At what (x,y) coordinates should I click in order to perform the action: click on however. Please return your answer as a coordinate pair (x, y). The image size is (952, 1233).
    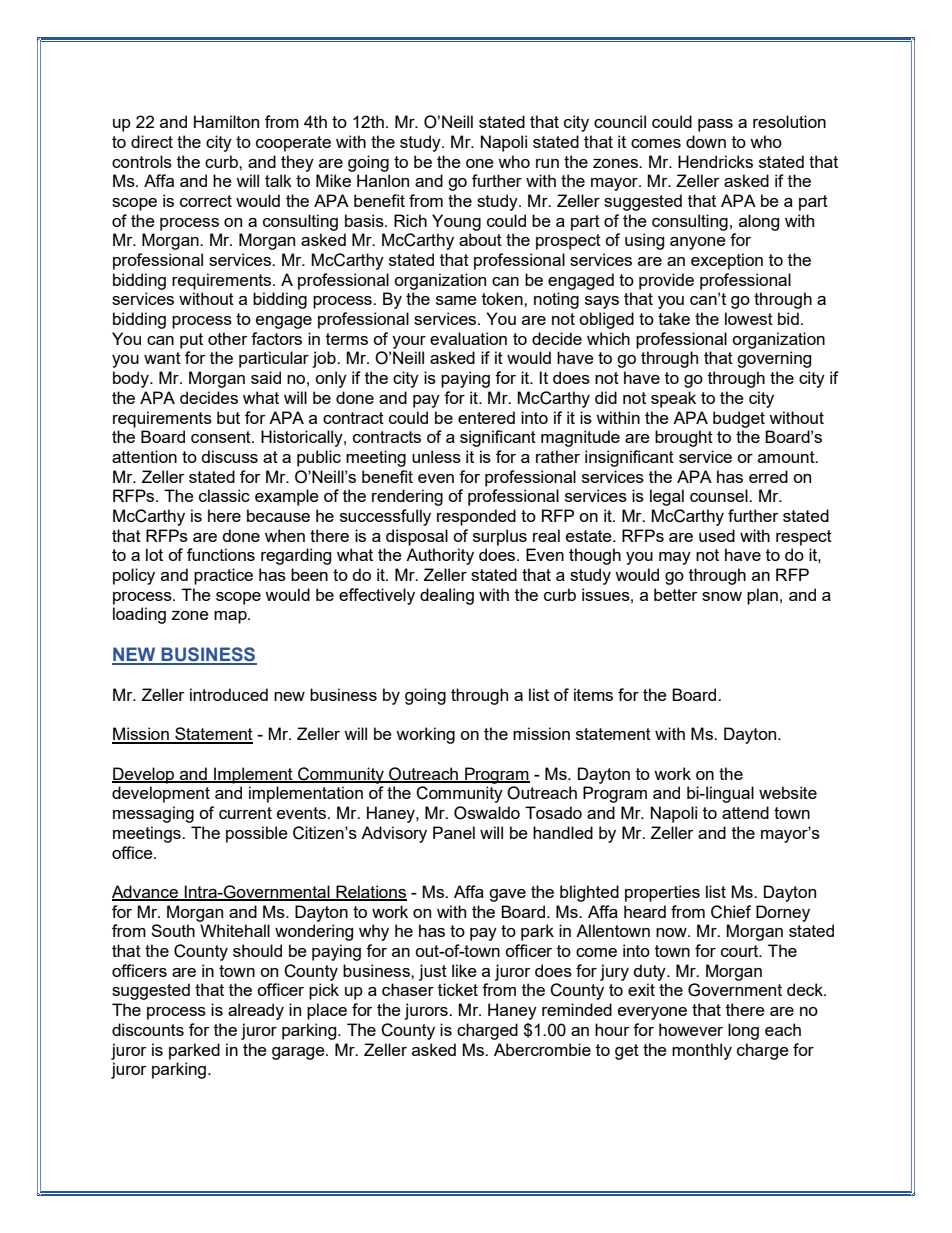
    Looking at the image, I should click on (691, 1029).
